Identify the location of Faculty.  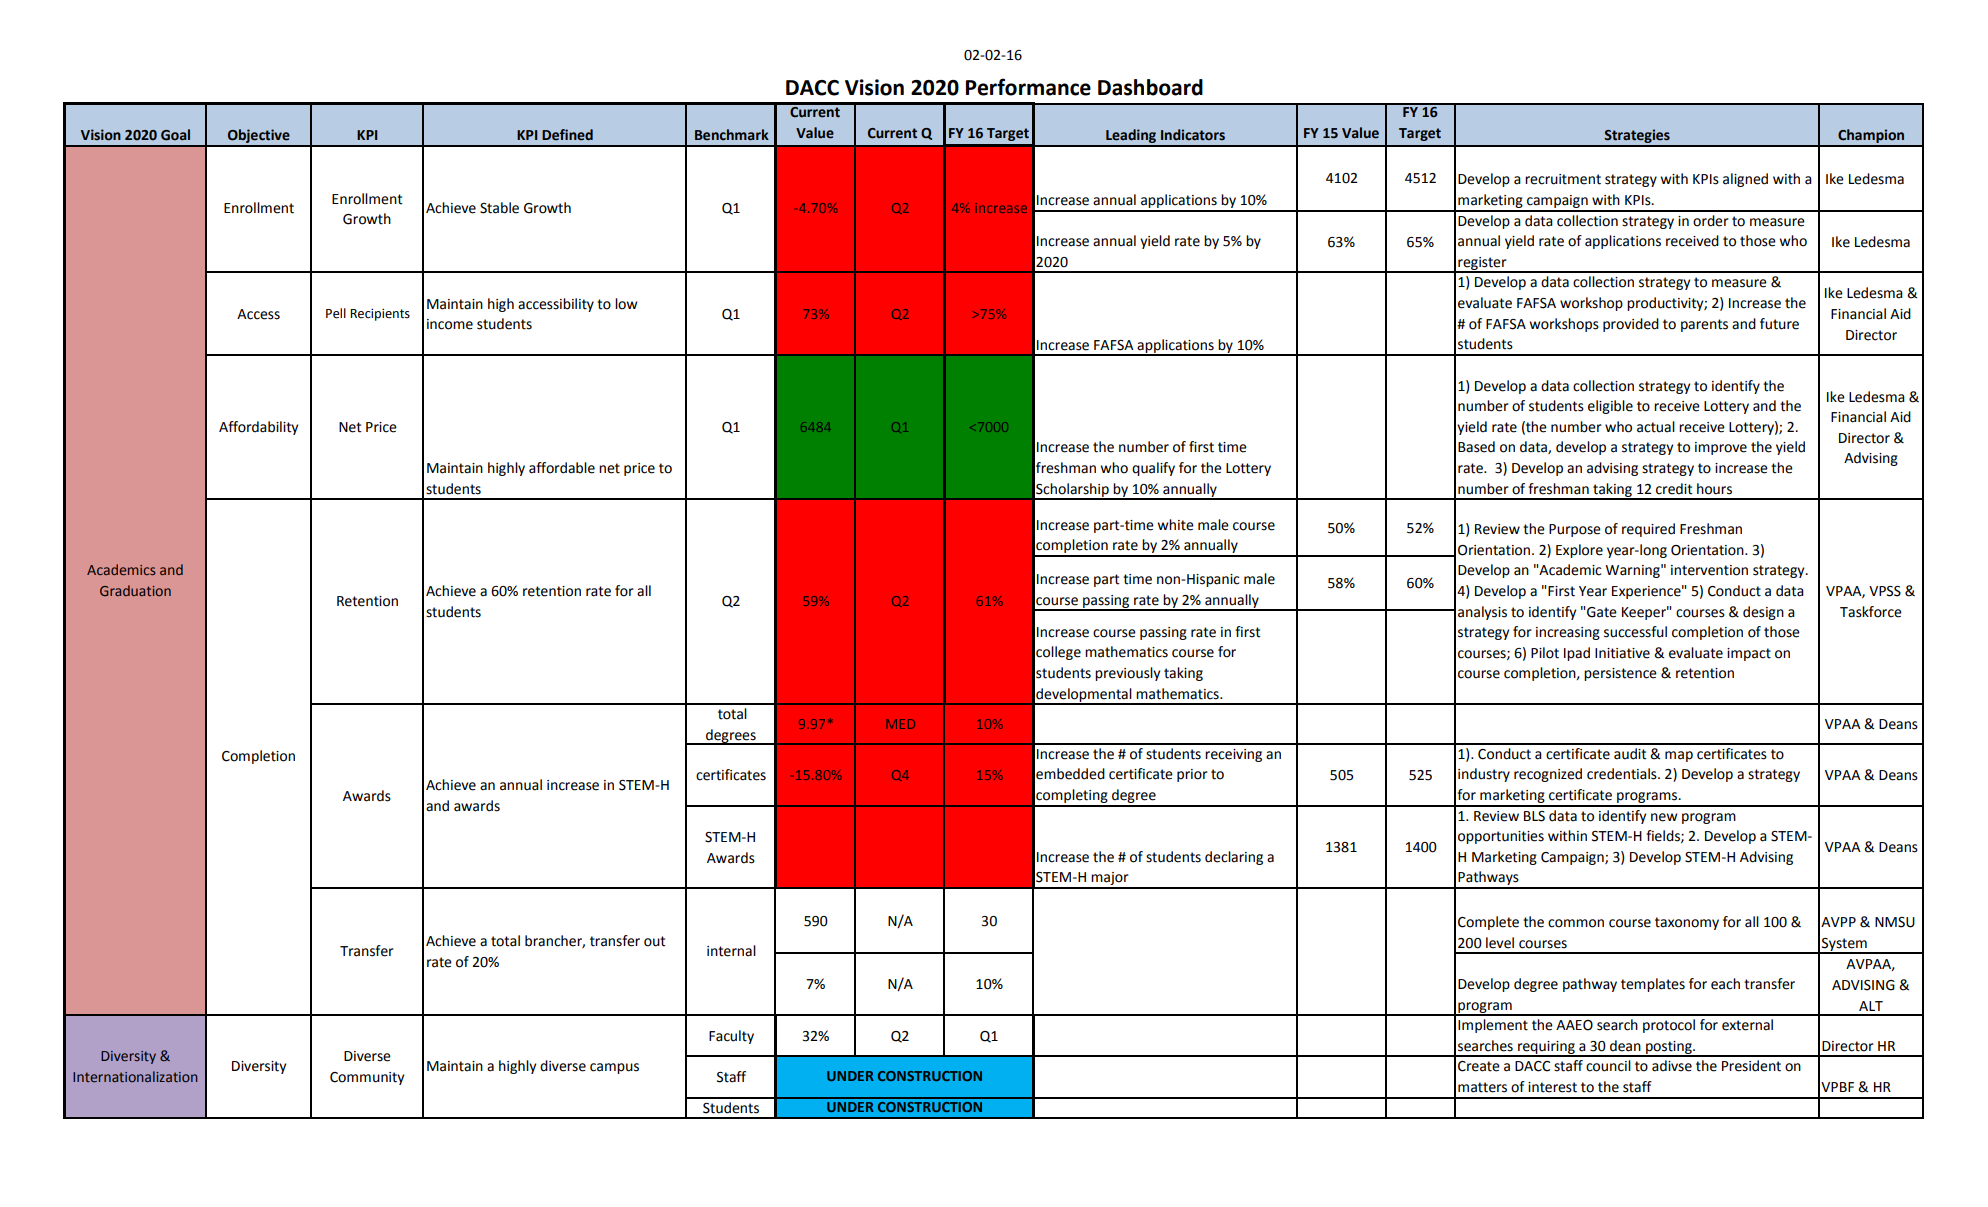
(731, 1037).
